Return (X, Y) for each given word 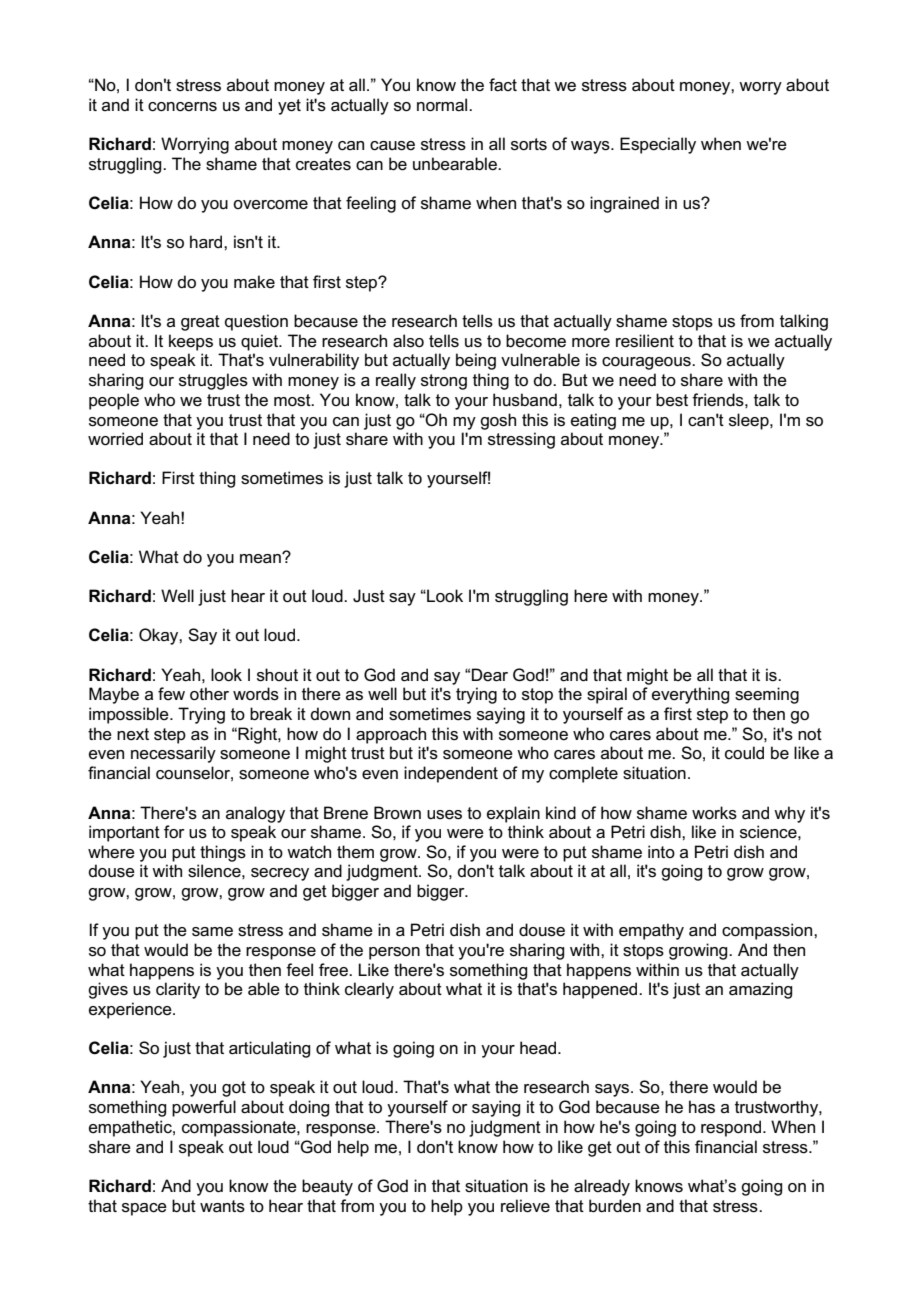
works (714, 813)
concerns (182, 107)
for (174, 832)
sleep (750, 421)
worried (115, 439)
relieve (525, 1206)
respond (732, 1128)
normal (443, 105)
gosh (498, 421)
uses (444, 815)
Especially (658, 145)
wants (222, 1206)
